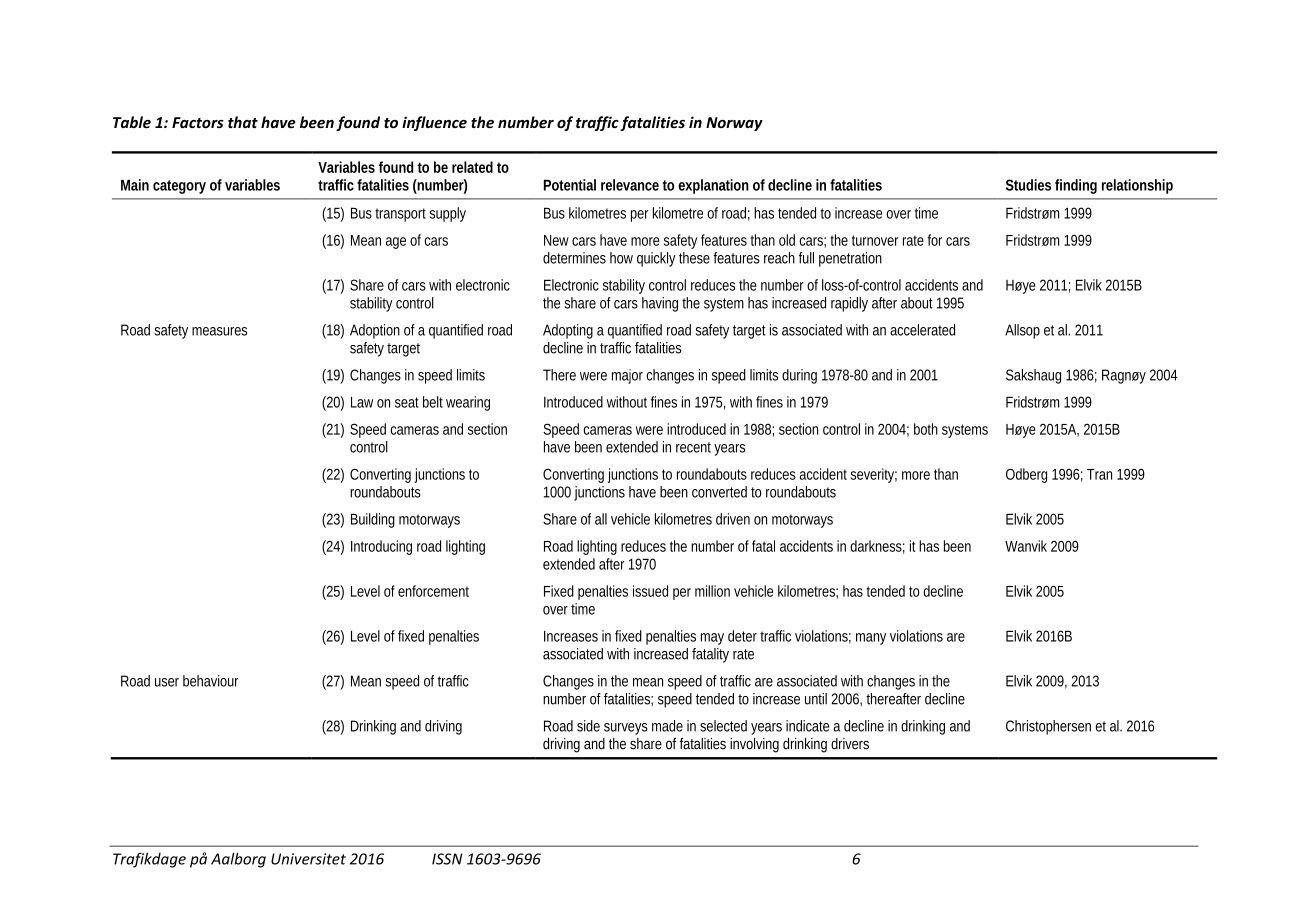 The width and height of the document is (1308, 924). Describe the element at coordinates (630, 185) in the document. I see `relevance` at that location.
